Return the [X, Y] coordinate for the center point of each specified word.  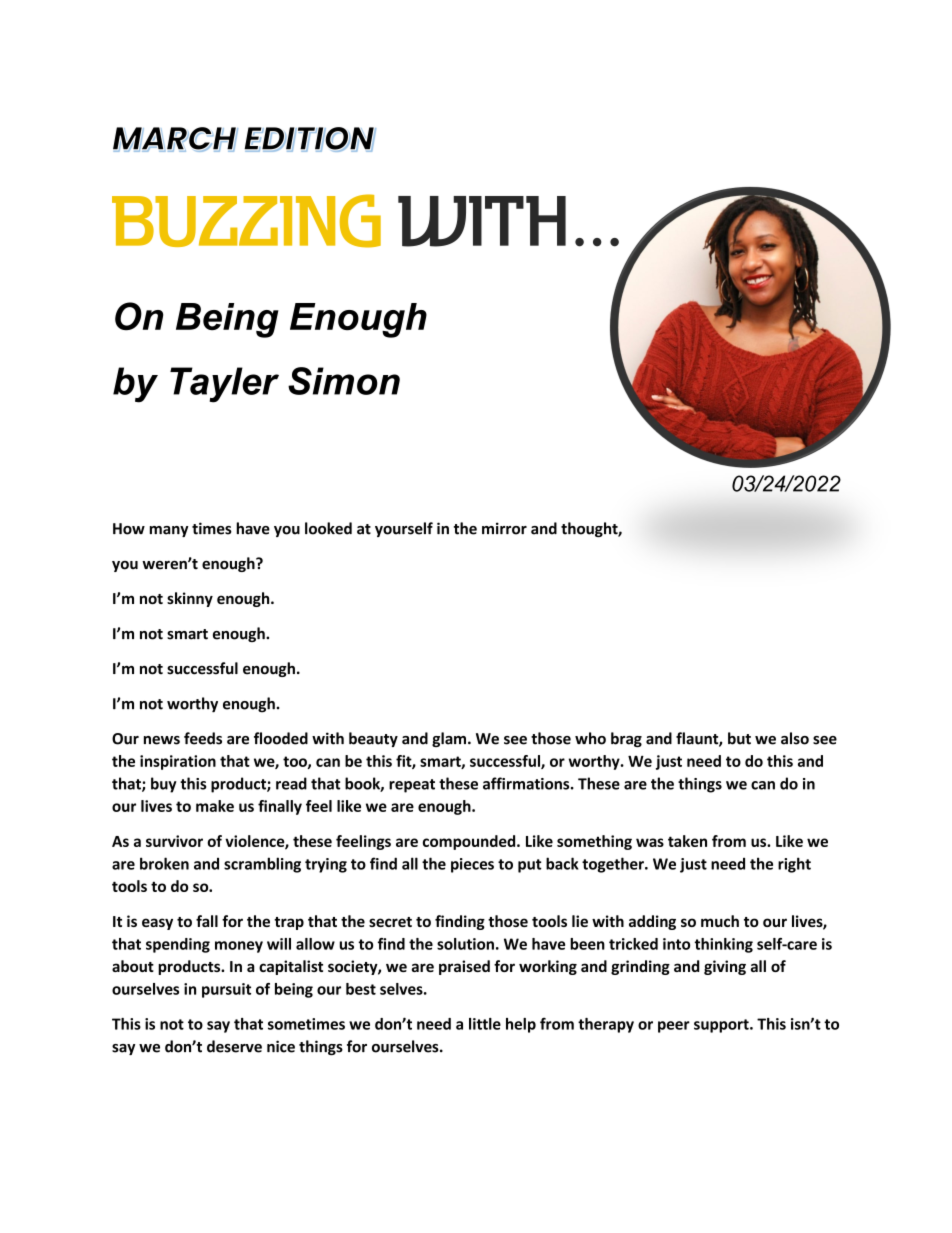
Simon [344, 381]
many [169, 531]
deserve [234, 1046]
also [795, 738]
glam [449, 739]
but [739, 738]
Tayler [224, 385]
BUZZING [246, 221]
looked [328, 528]
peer [674, 1027]
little [485, 1024]
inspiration [178, 762]
